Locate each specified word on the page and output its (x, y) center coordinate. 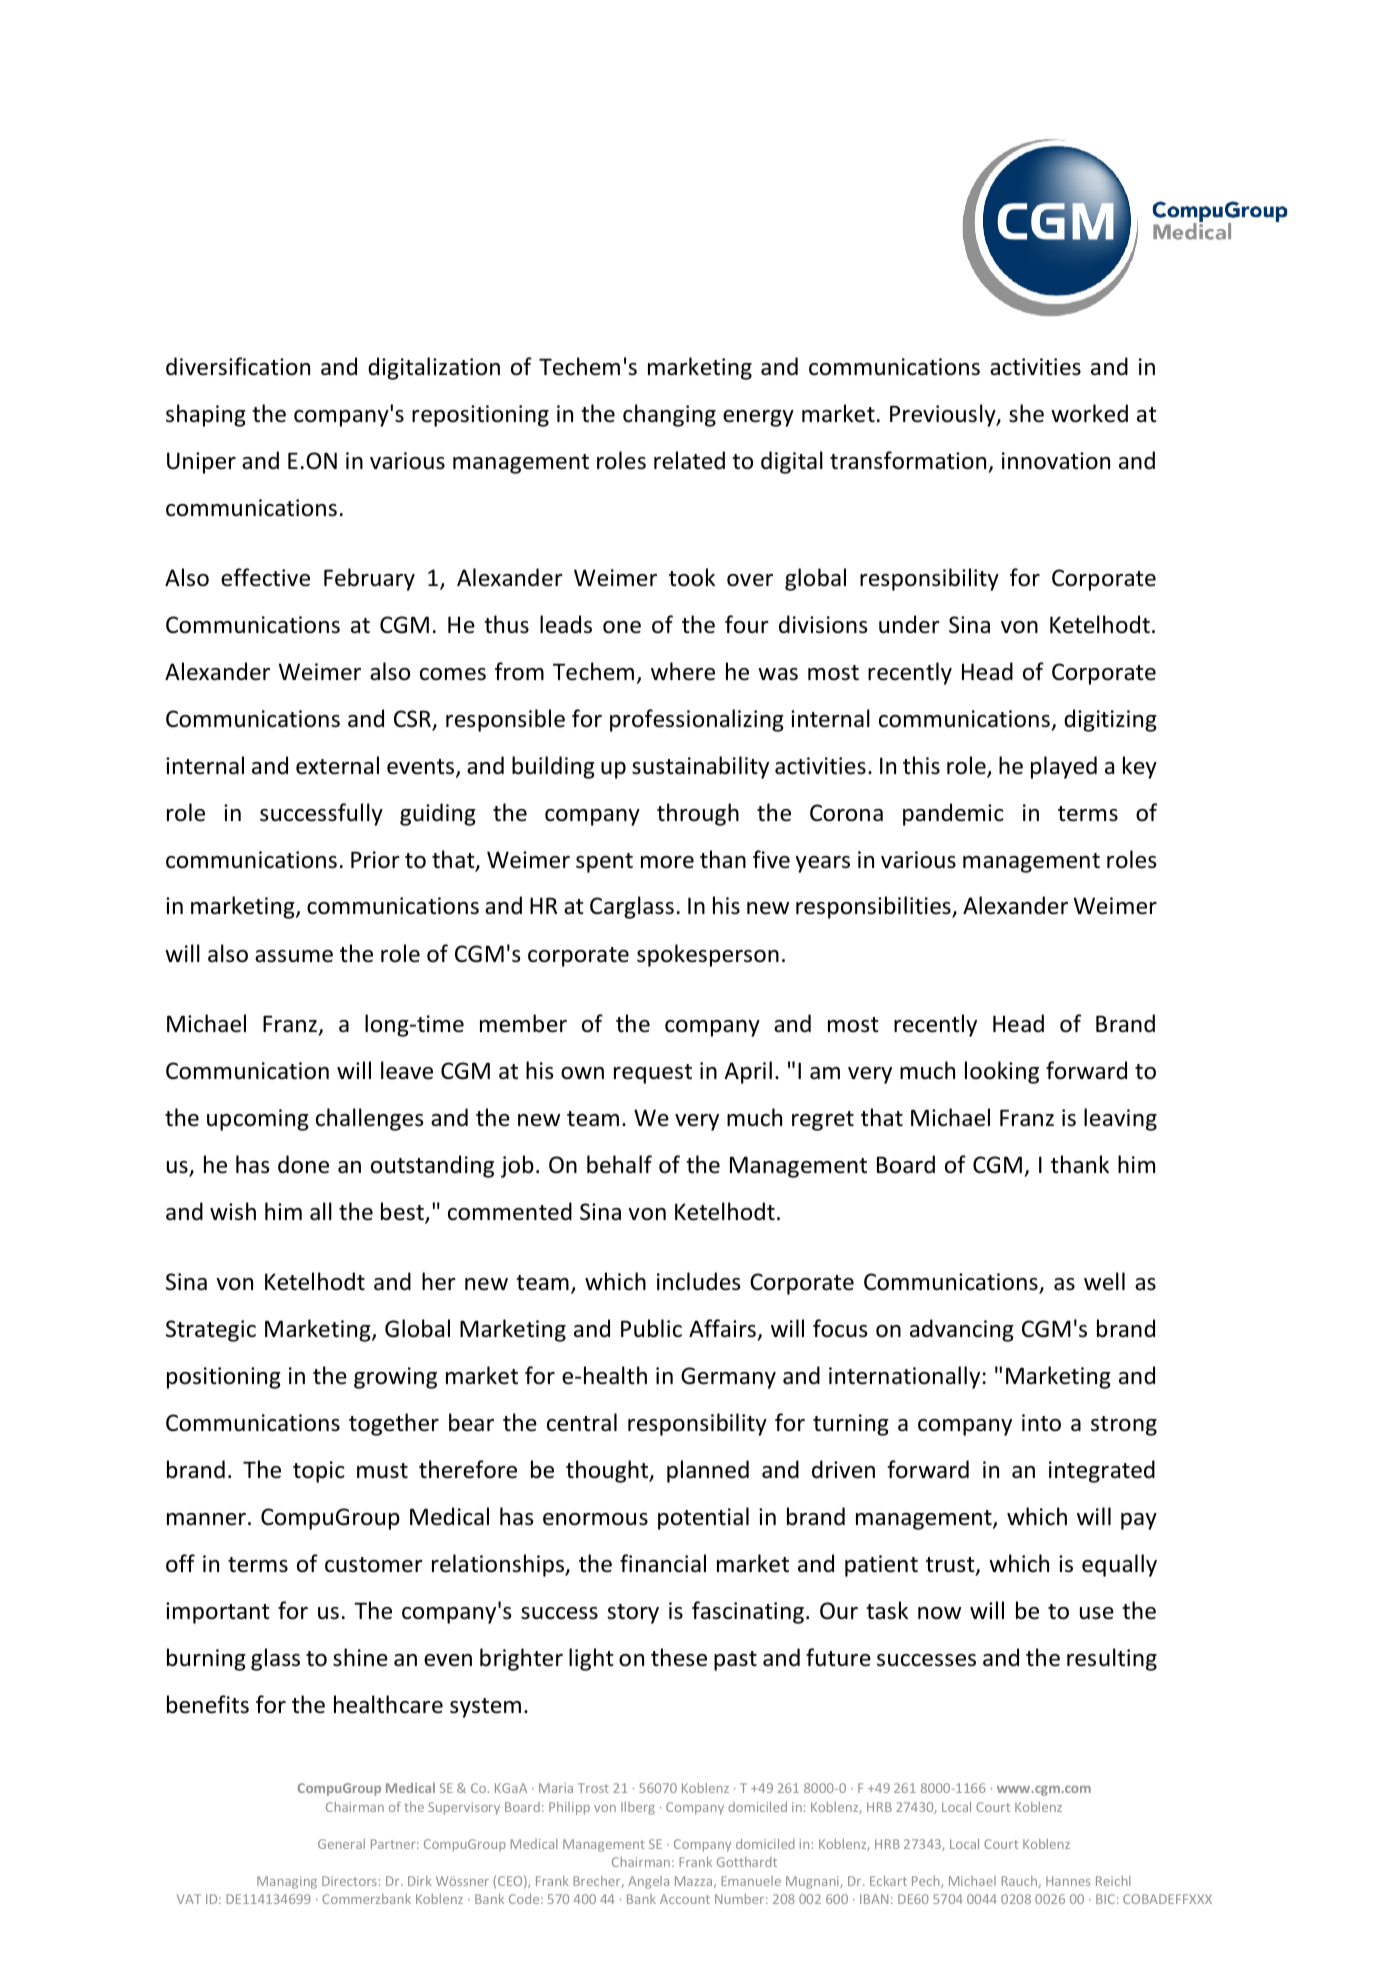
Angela (648, 1882)
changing (669, 415)
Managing (287, 1882)
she (1026, 413)
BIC (1105, 1899)
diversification (238, 366)
